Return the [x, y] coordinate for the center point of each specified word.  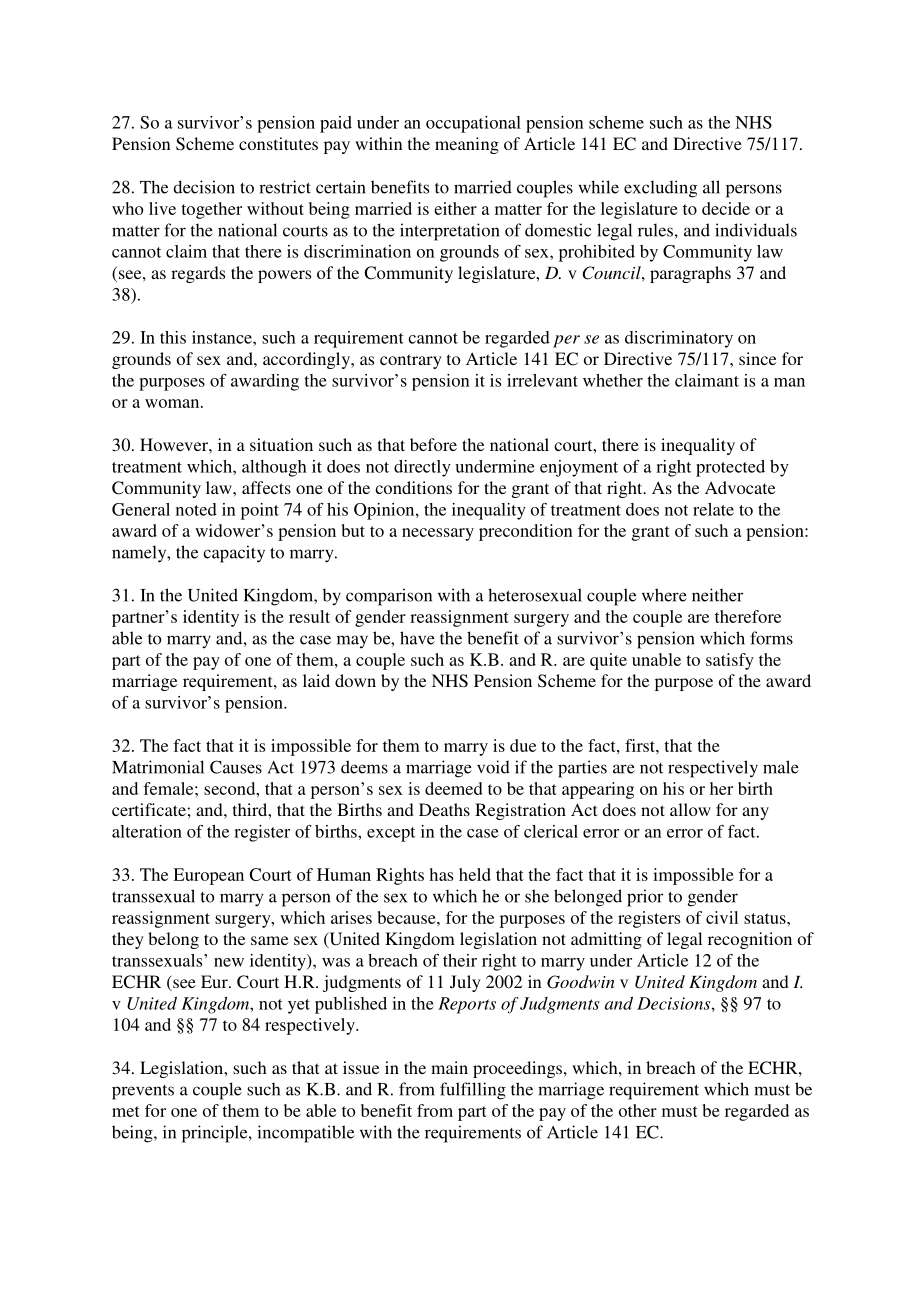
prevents [143, 1092]
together [211, 210]
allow [690, 809]
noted [196, 509]
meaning [467, 145]
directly [422, 468]
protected [730, 468]
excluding [660, 189]
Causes [236, 767]
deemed [454, 788]
